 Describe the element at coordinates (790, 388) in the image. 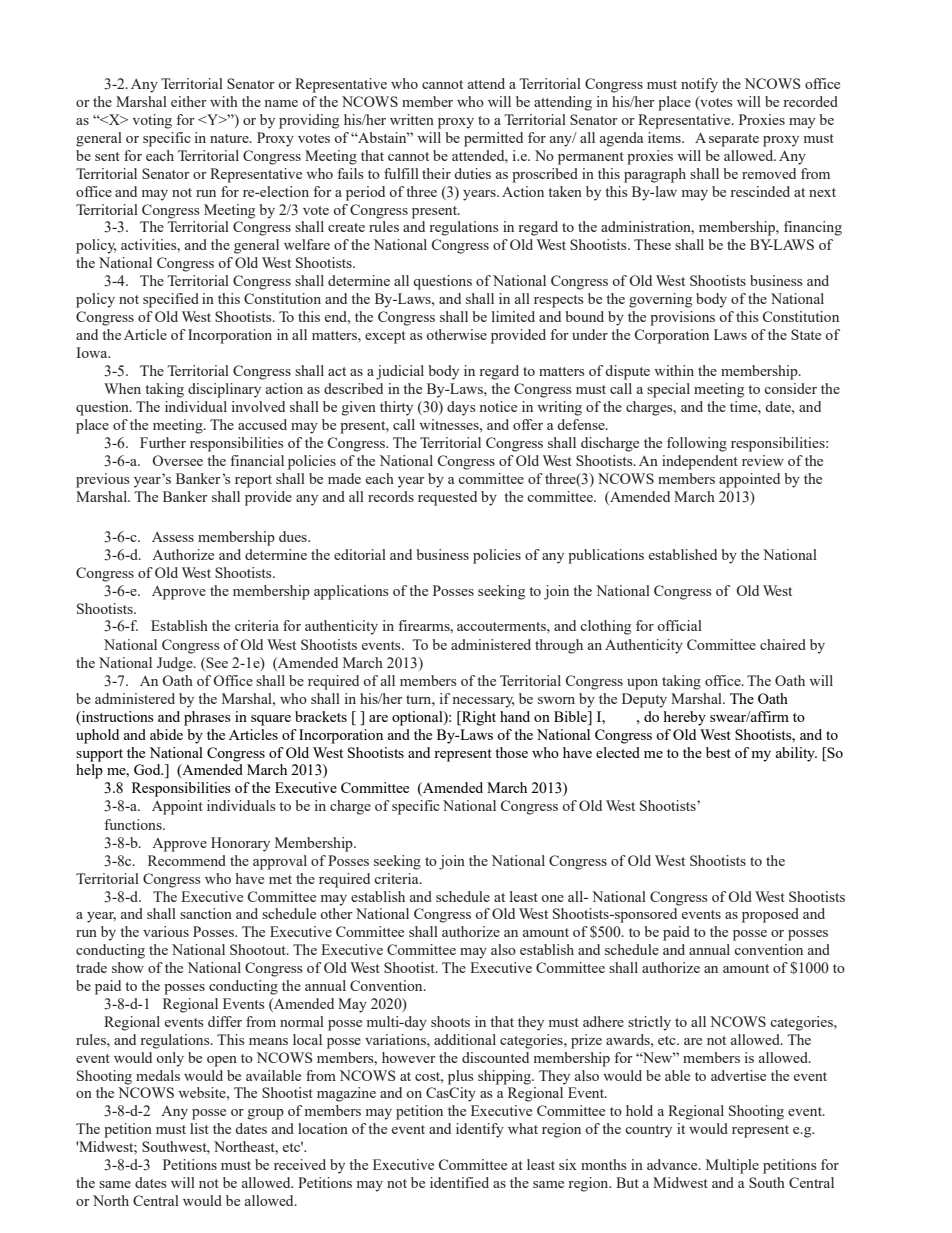

I see `consider` at that location.
